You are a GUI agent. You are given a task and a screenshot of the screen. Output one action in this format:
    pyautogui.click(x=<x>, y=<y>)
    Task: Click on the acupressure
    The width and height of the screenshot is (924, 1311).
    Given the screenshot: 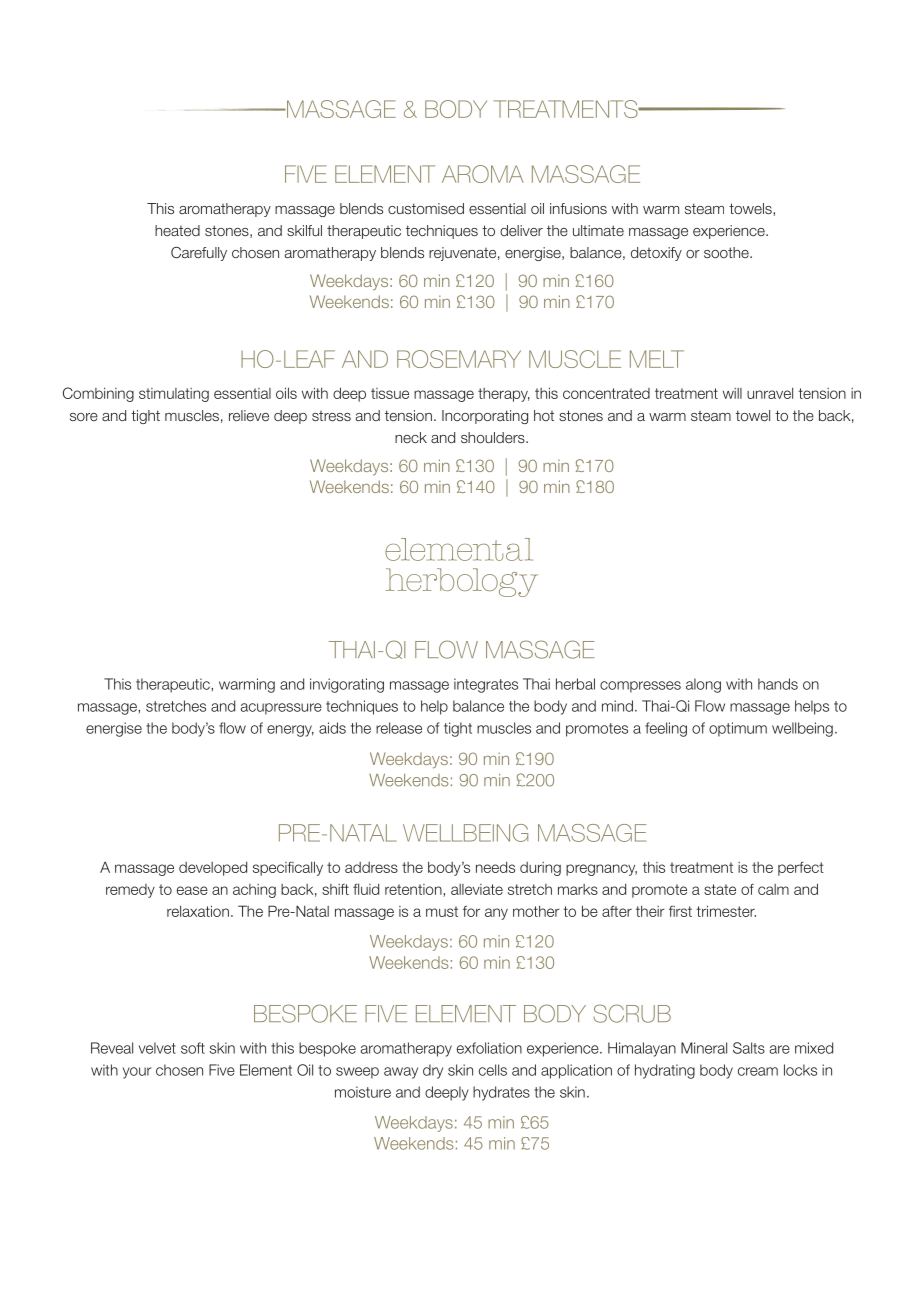 What is the action you would take?
    pyautogui.click(x=281, y=709)
